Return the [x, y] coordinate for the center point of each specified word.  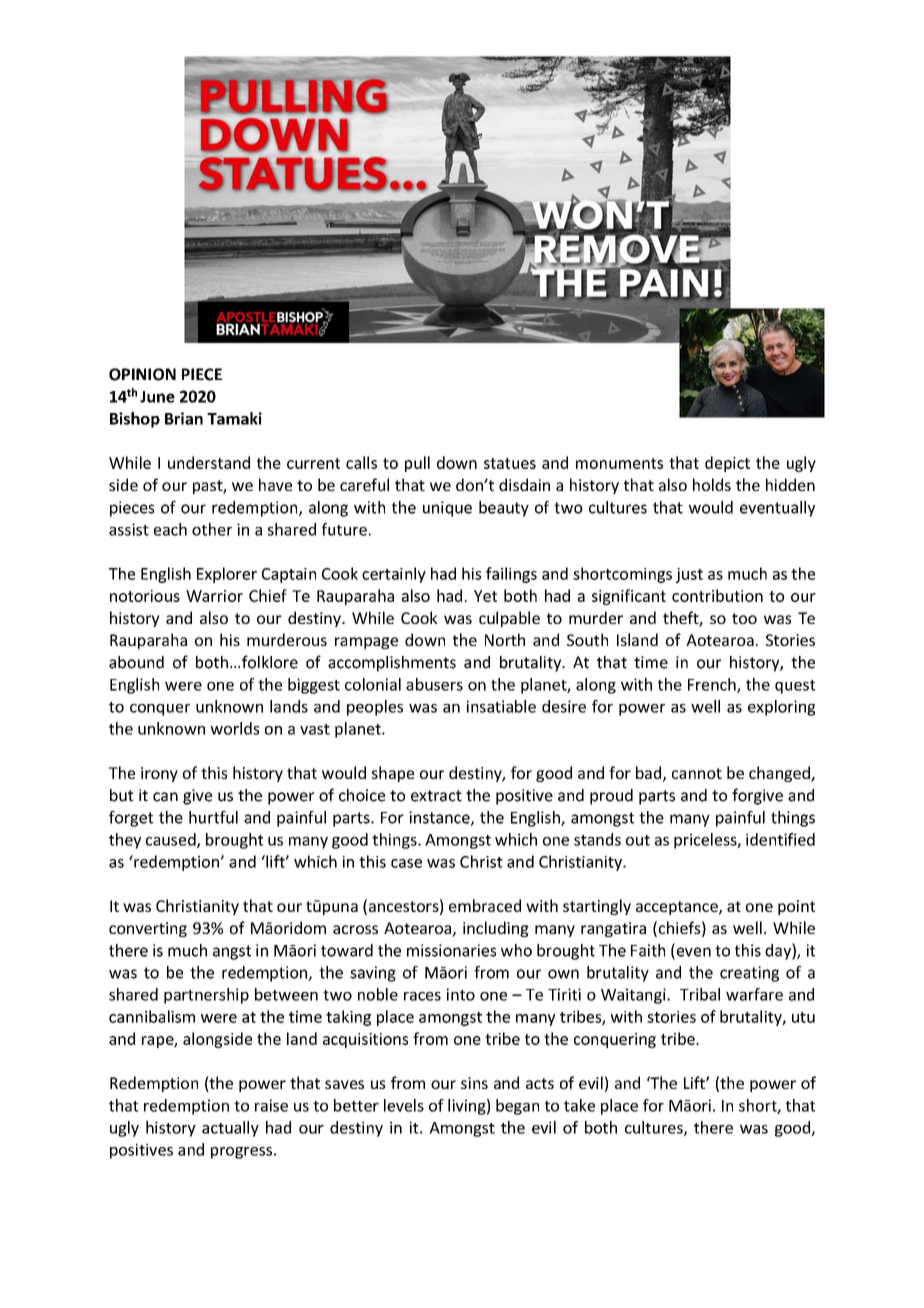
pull [417, 464]
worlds [234, 728]
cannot [697, 773]
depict [727, 464]
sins [474, 1083]
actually [230, 1129]
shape [393, 774]
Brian [184, 418]
